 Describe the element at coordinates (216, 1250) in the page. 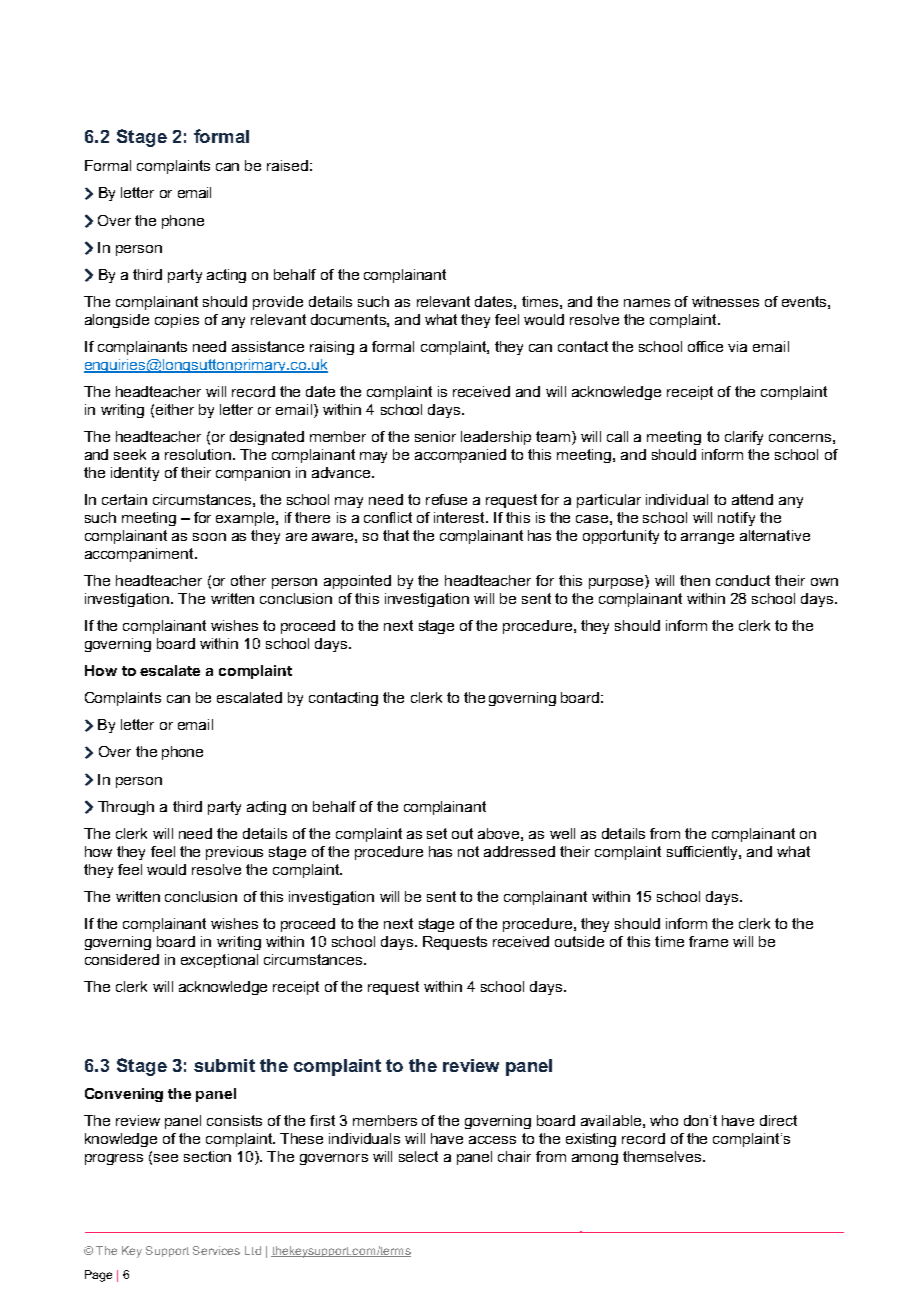

I see `Services` at that location.
